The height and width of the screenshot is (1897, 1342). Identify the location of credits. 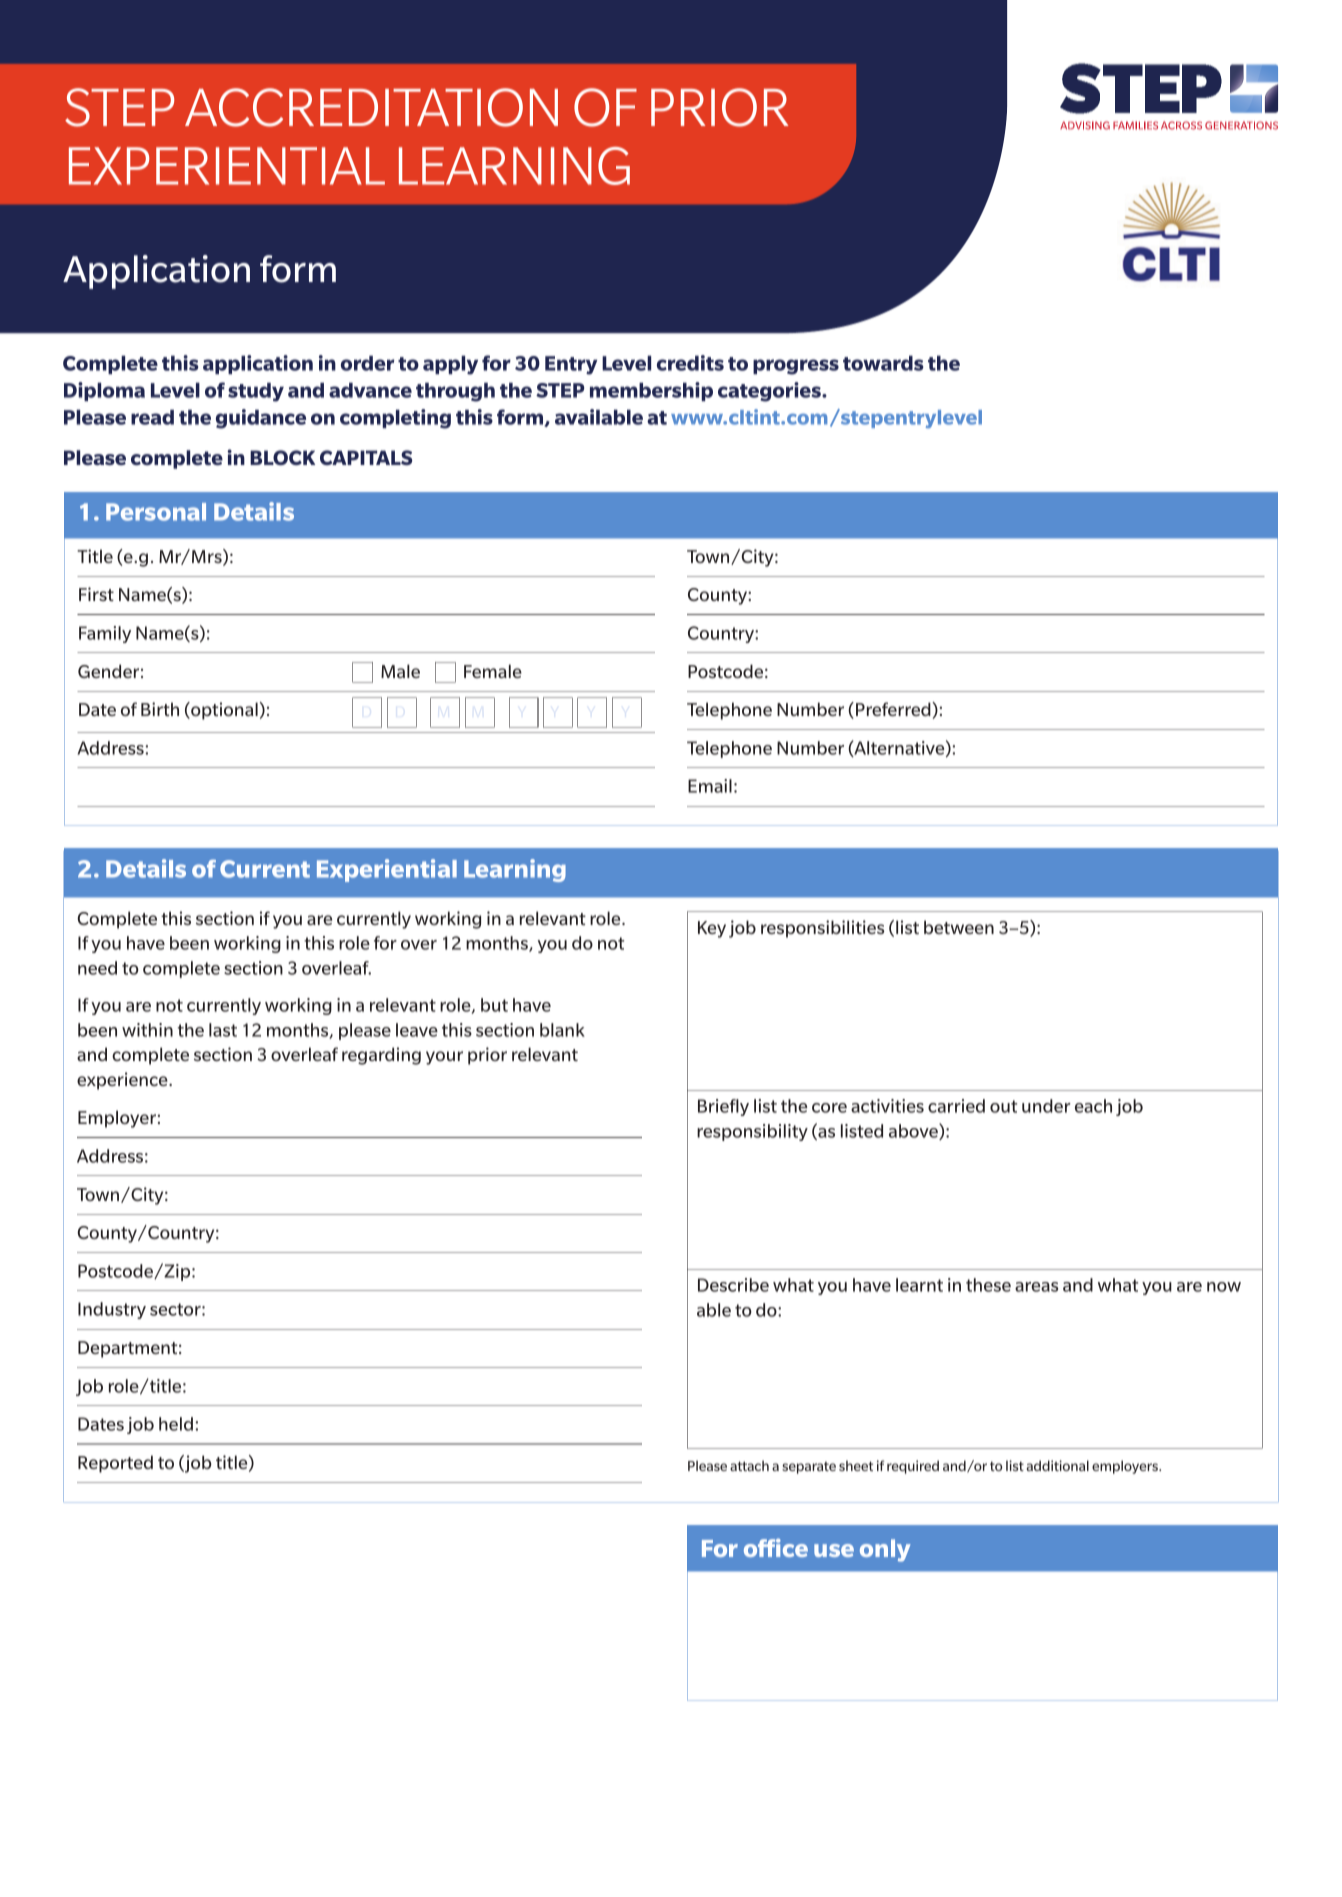
(690, 363).
